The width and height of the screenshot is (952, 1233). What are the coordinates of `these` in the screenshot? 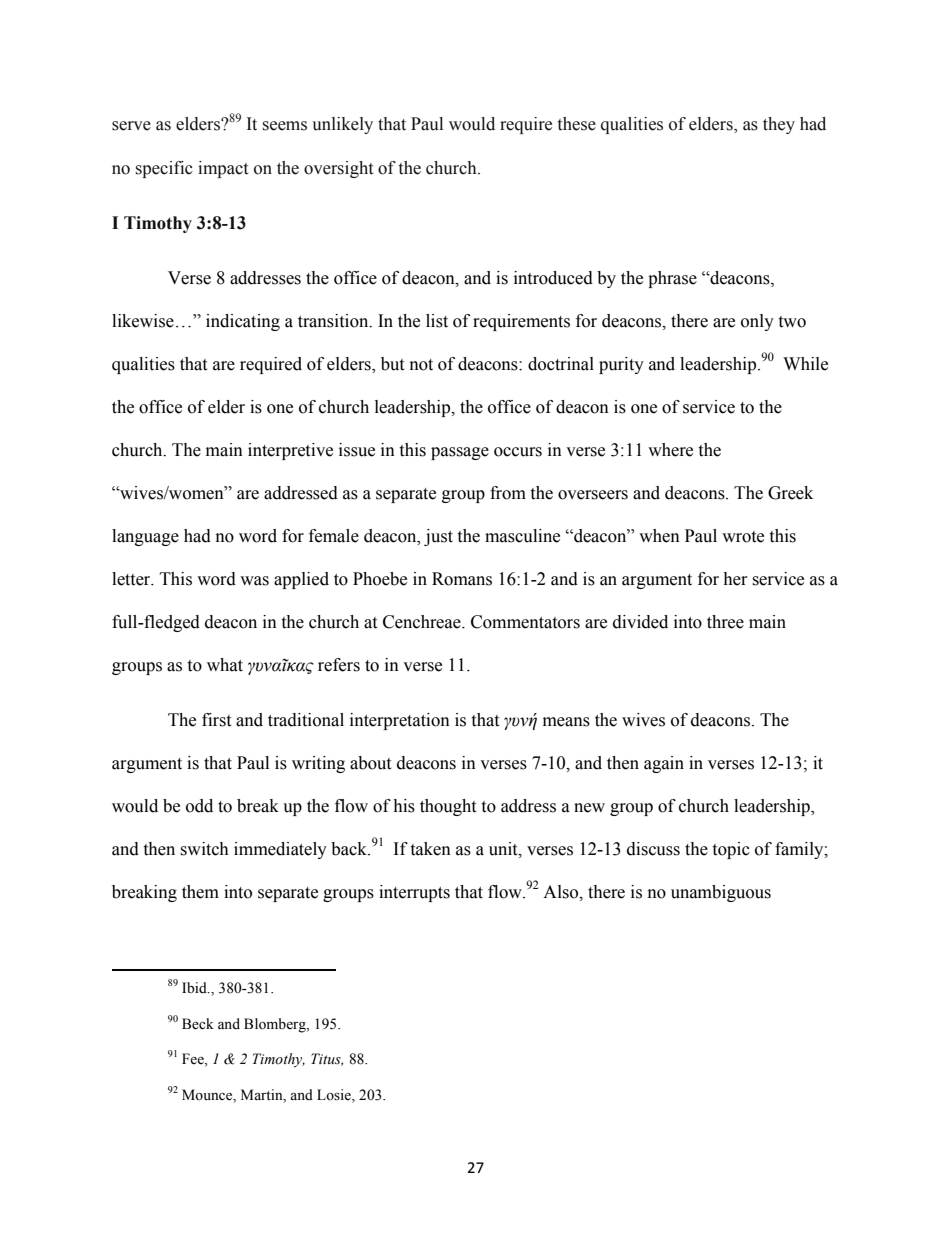 It's located at (577, 124).
